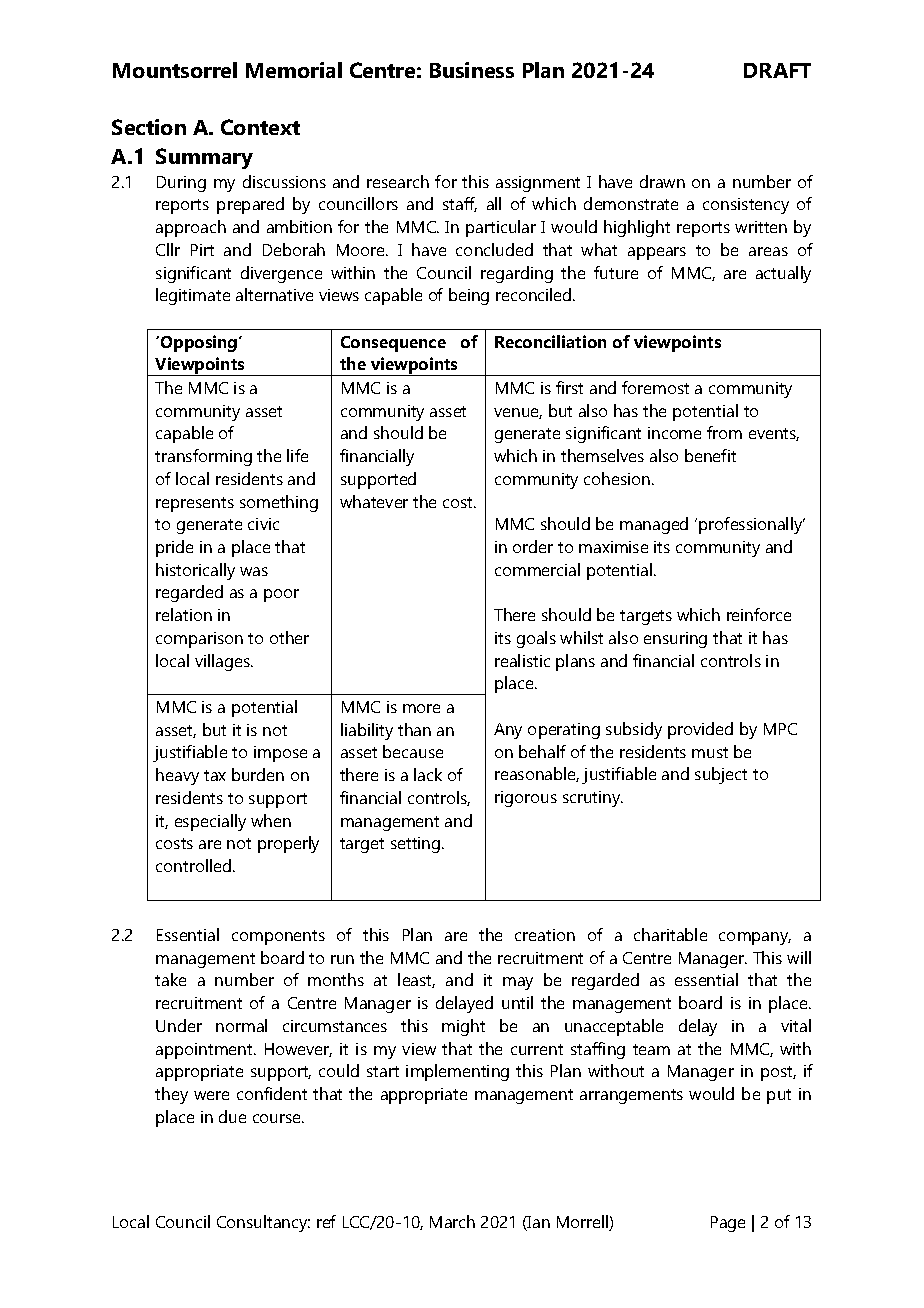 The image size is (924, 1308). What do you see at coordinates (200, 343) in the page?
I see `Opposing` at bounding box center [200, 343].
